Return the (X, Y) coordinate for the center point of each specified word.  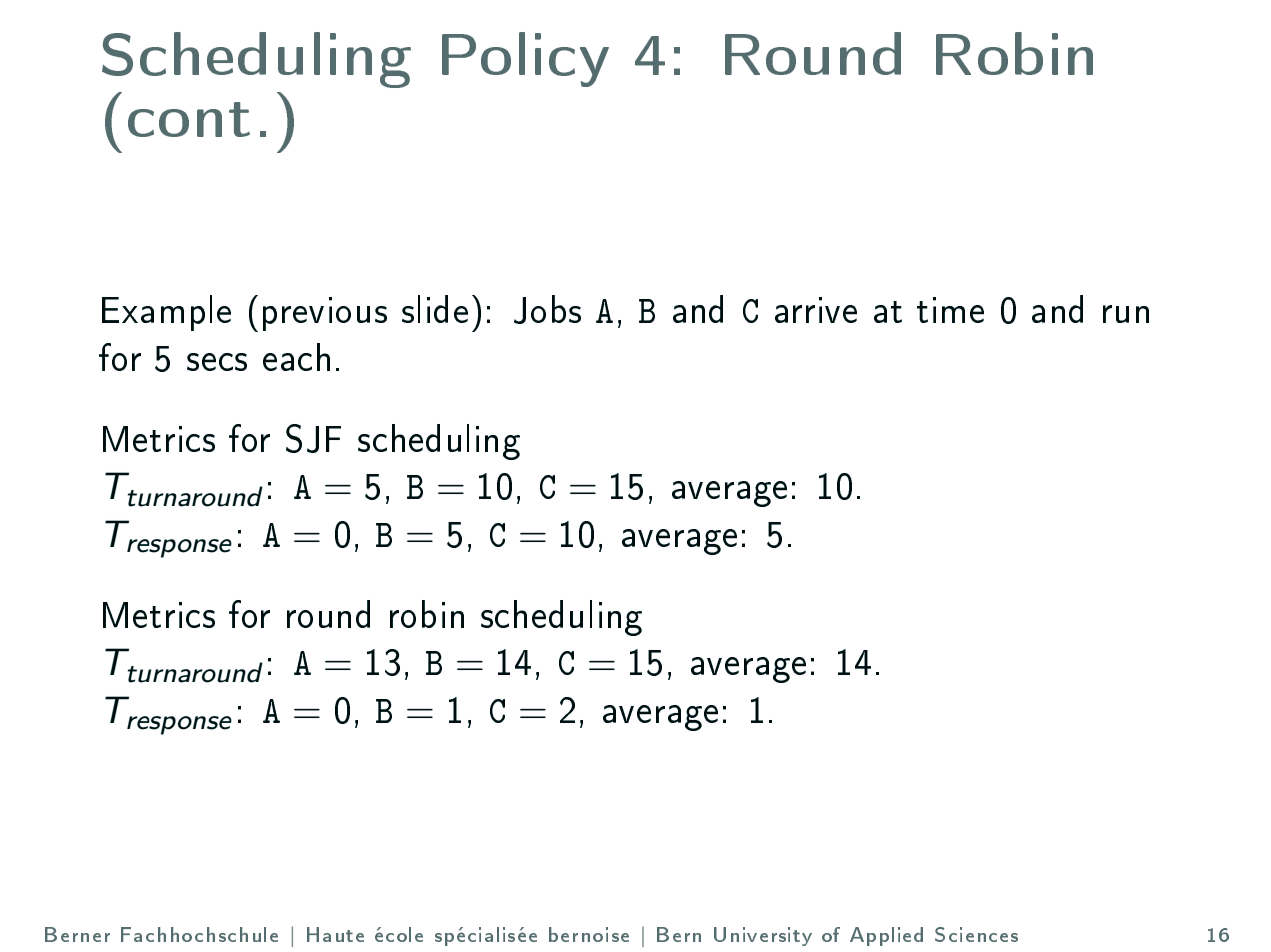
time (950, 310)
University (763, 936)
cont (189, 119)
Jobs (547, 309)
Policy (525, 59)
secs (217, 362)
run (1126, 314)
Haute (335, 934)
